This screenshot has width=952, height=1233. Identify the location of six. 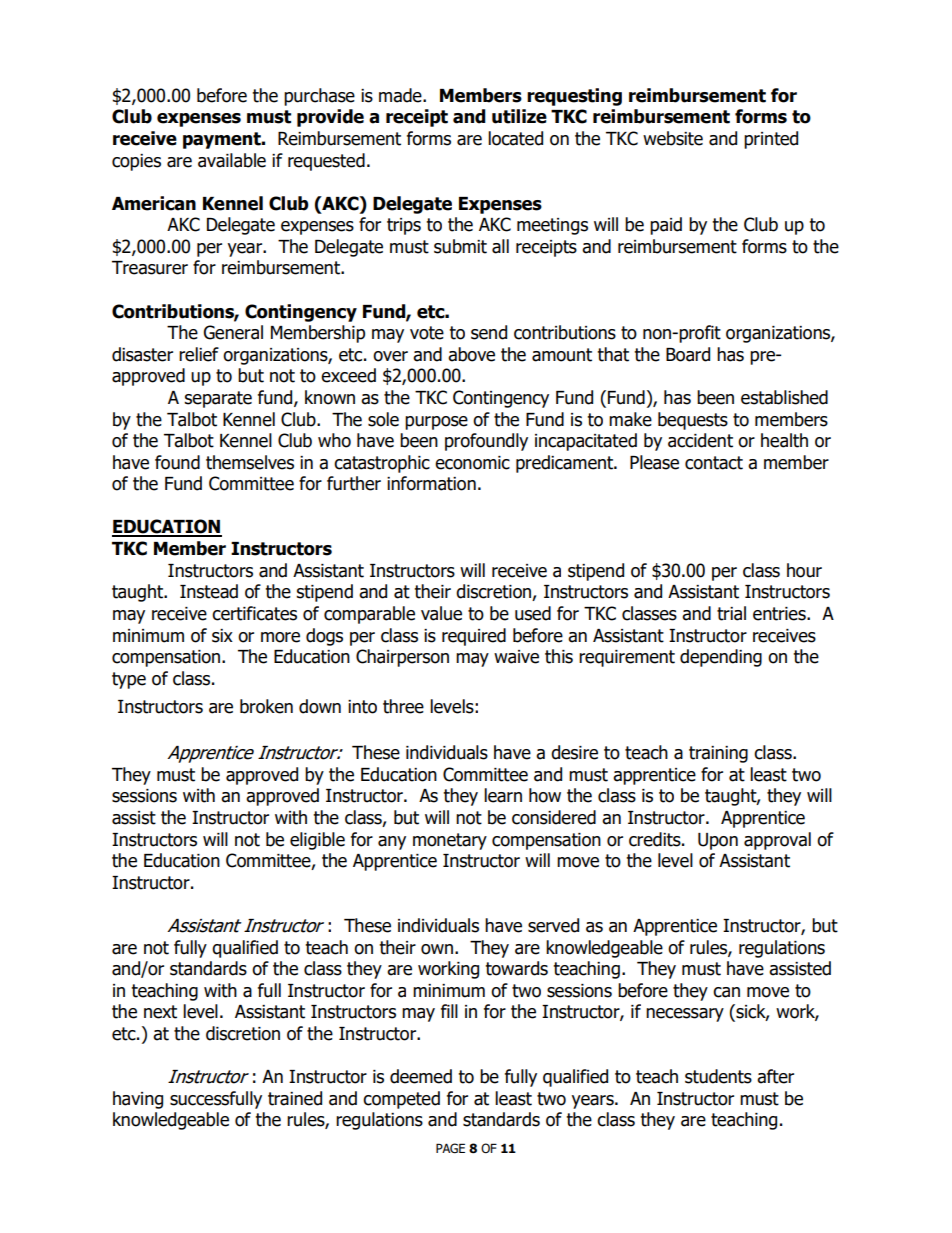
(222, 636).
